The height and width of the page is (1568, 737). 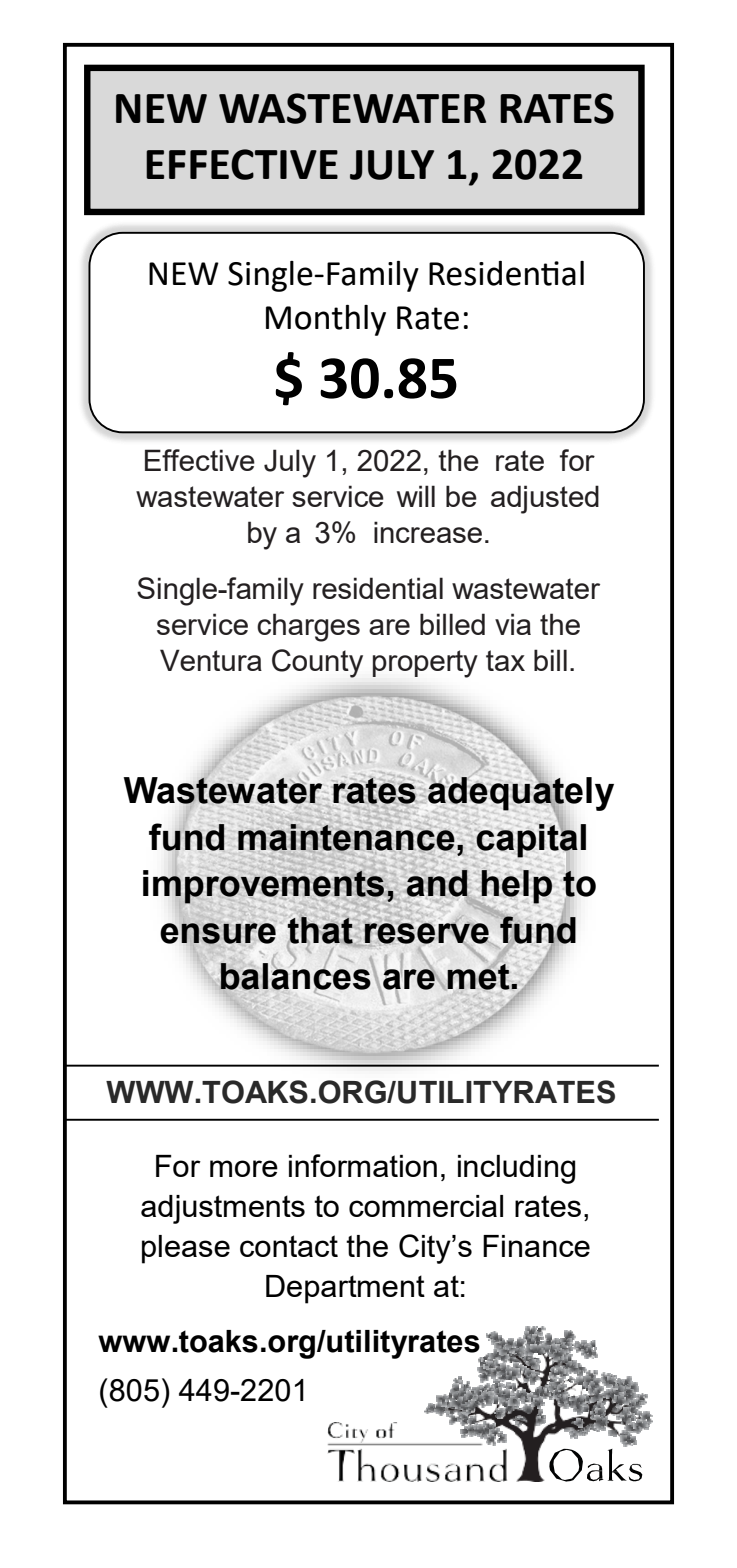 I want to click on will, so click(x=416, y=496).
